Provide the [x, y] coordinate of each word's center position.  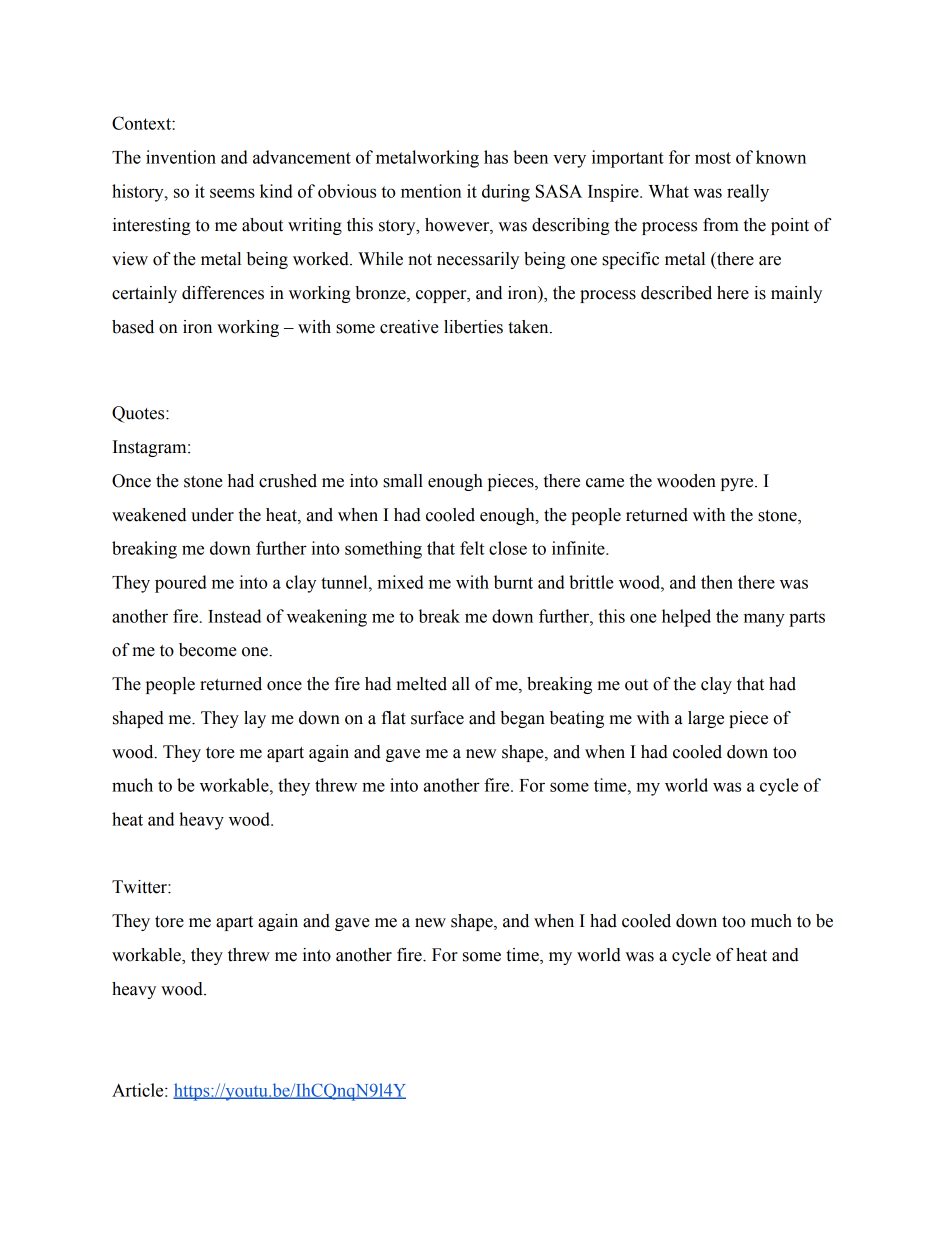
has [496, 157]
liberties [473, 327]
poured [181, 584]
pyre [738, 484]
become [208, 650]
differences [223, 293]
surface [437, 718]
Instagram [151, 448]
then [717, 582]
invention [181, 157]
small [403, 481]
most [713, 158]
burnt [513, 582]
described [676, 293]
